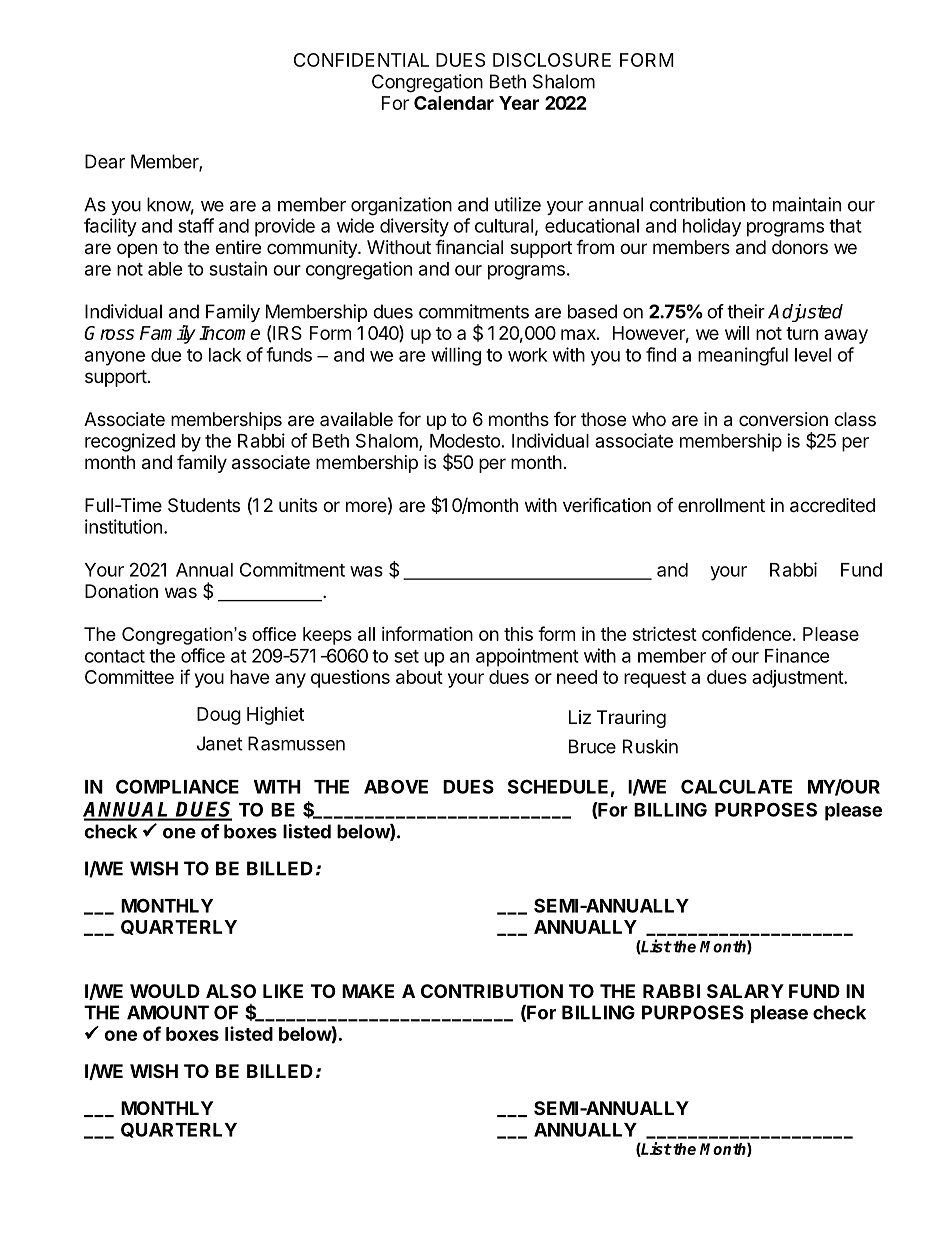 The image size is (952, 1233). Describe the element at coordinates (165, 991) in the image. I see `WOULD` at that location.
